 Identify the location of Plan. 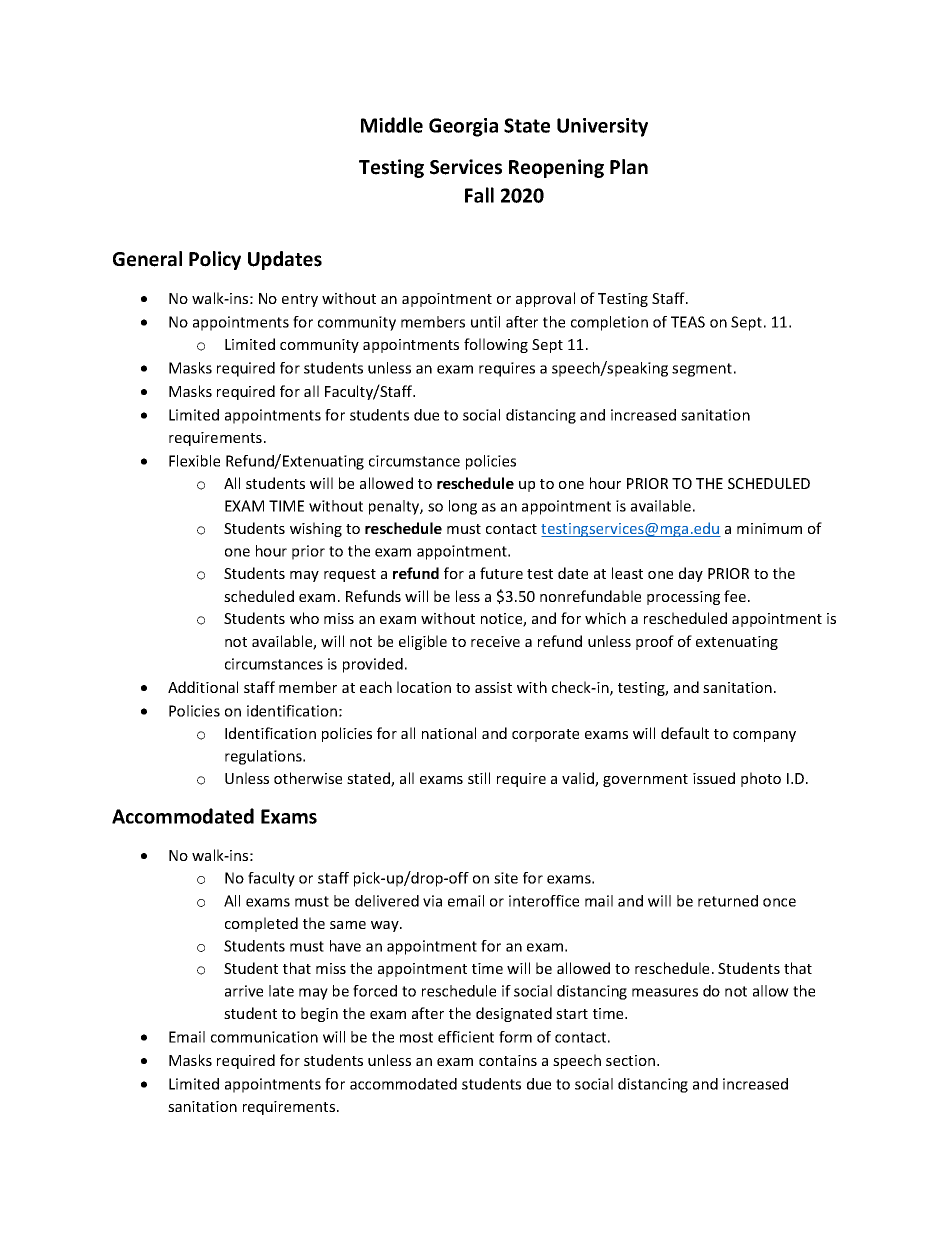
(629, 167).
